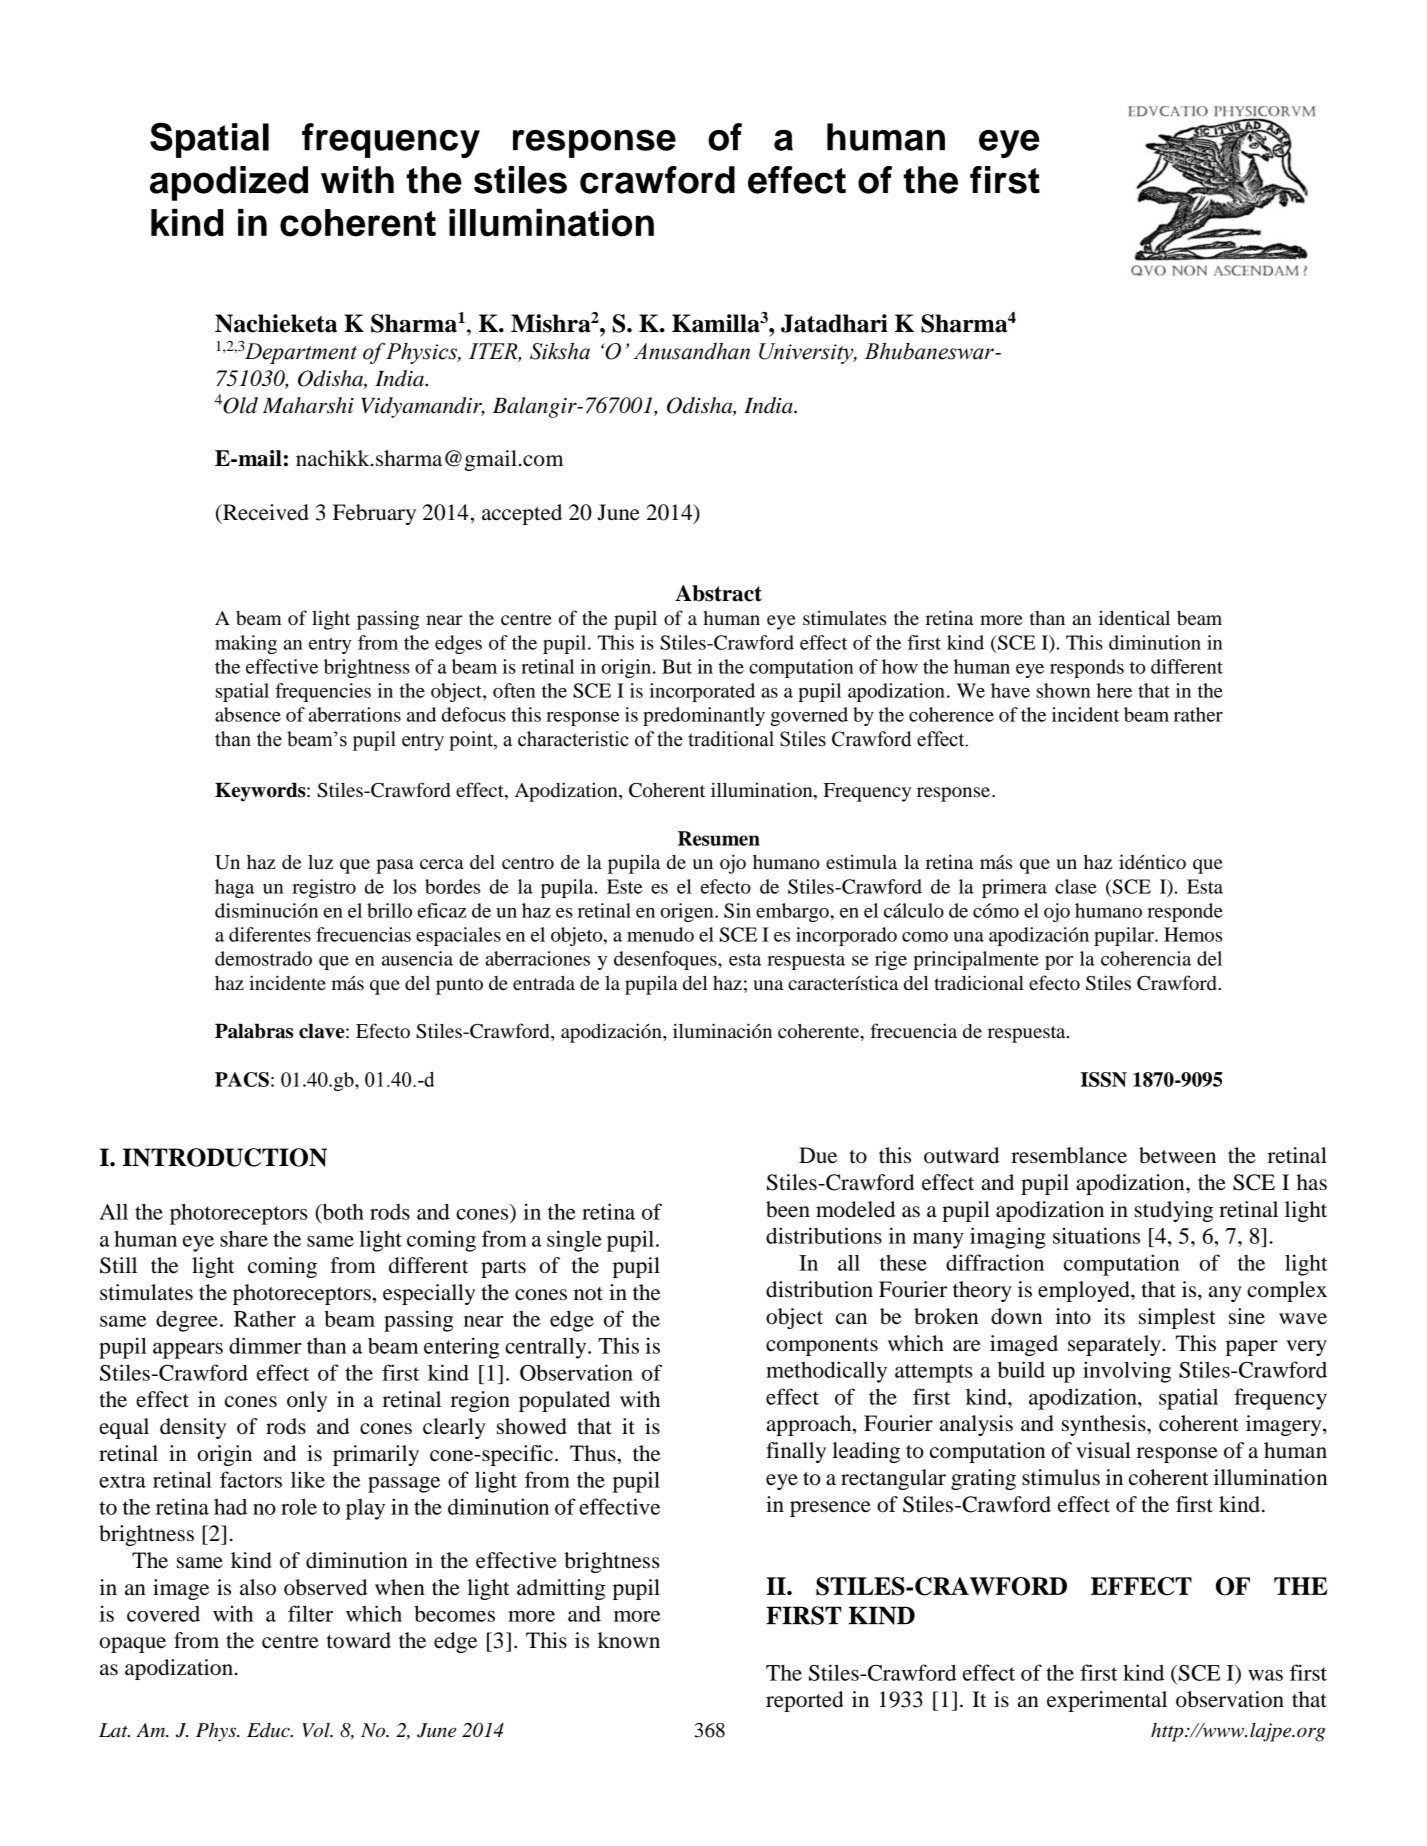 The image size is (1427, 1846). Describe the element at coordinates (308, 405) in the page. I see `Maharshi` at that location.
